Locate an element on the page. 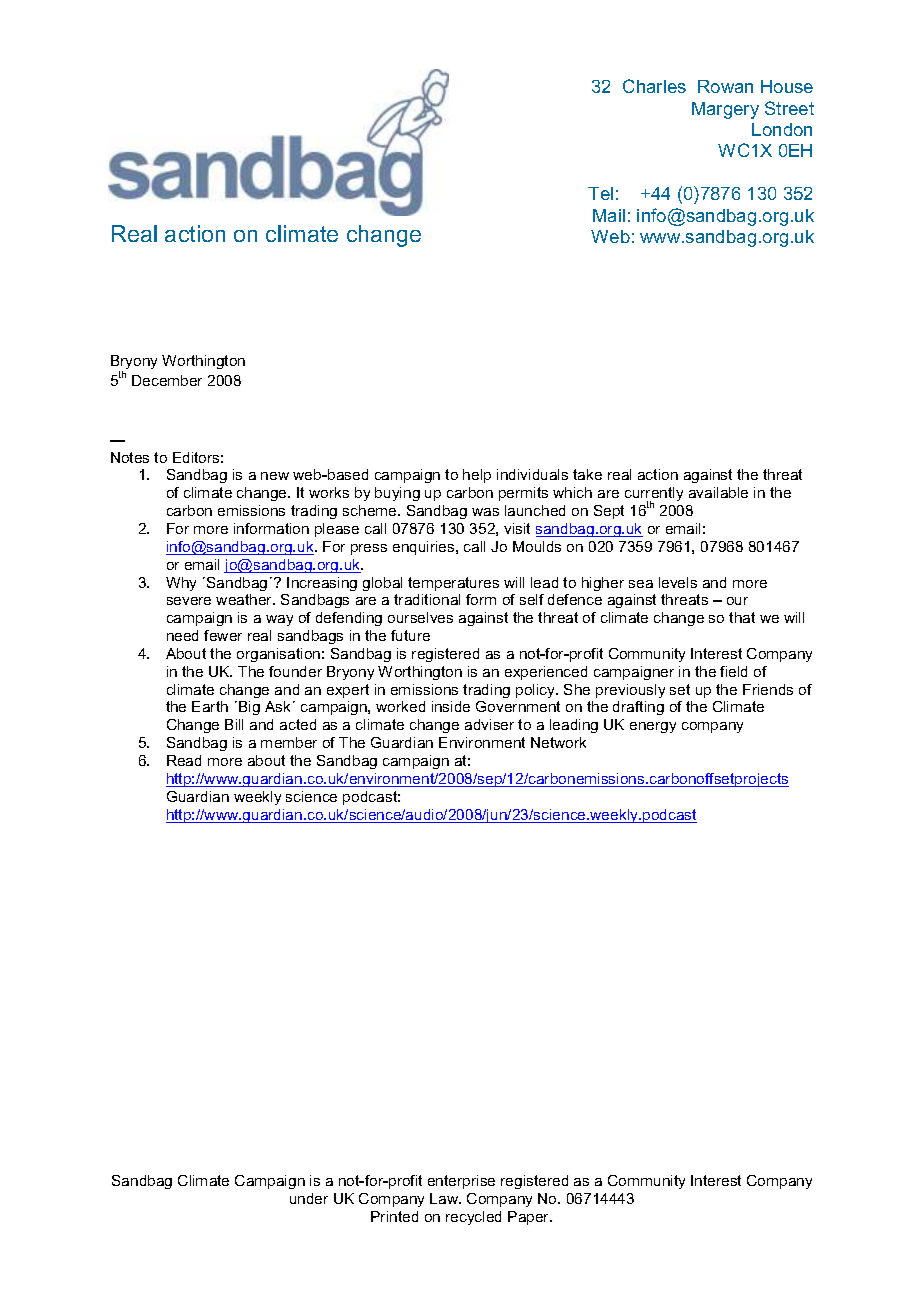 The image size is (924, 1308). Tel is located at coordinates (600, 193).
